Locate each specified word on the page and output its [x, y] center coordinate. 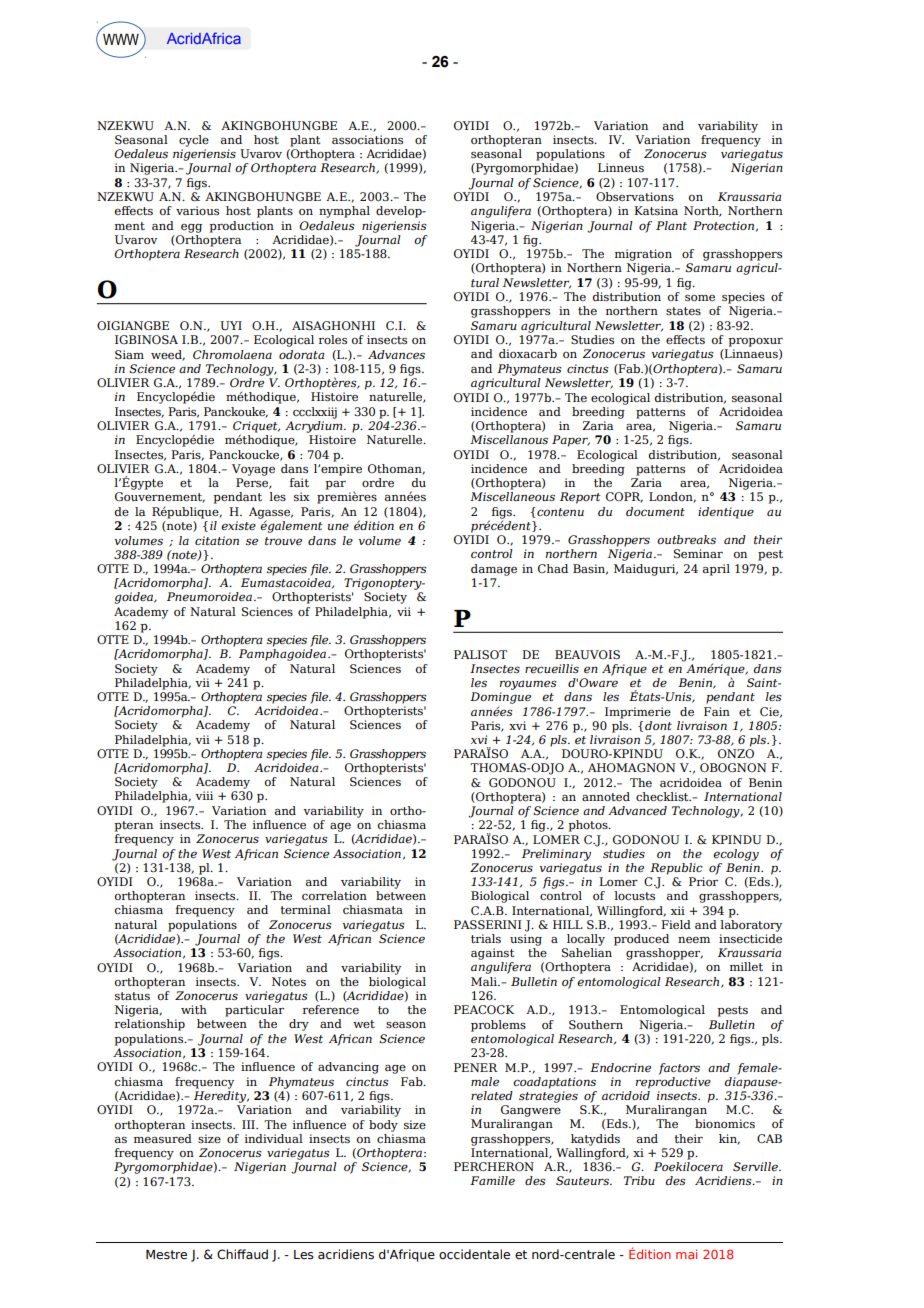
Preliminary [556, 855]
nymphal [344, 212]
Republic [676, 869]
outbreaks [686, 539]
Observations [635, 196]
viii [204, 795]
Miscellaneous [512, 496]
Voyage [253, 470]
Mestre [166, 1254]
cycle [194, 141]
